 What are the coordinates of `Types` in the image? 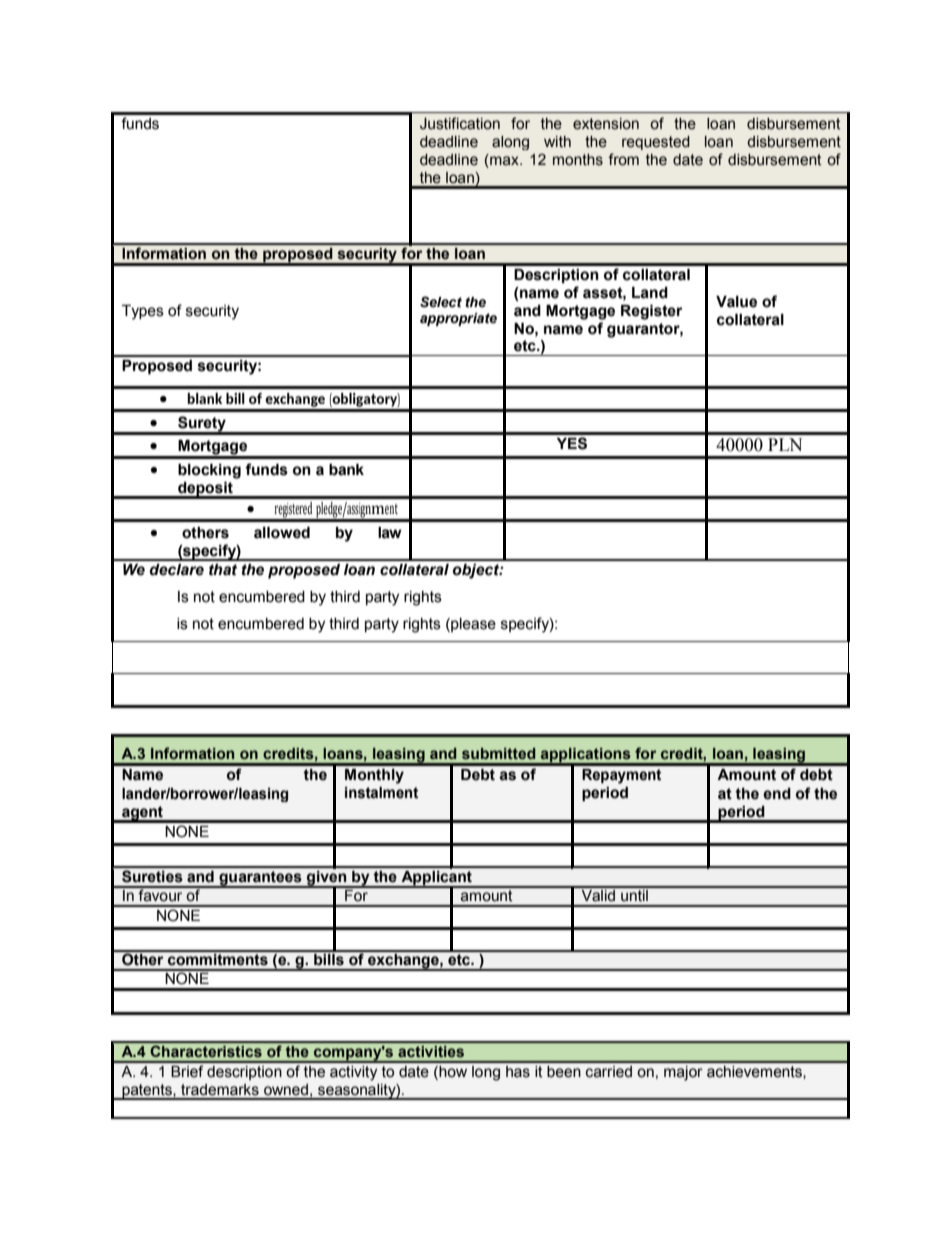 It's located at (143, 312).
